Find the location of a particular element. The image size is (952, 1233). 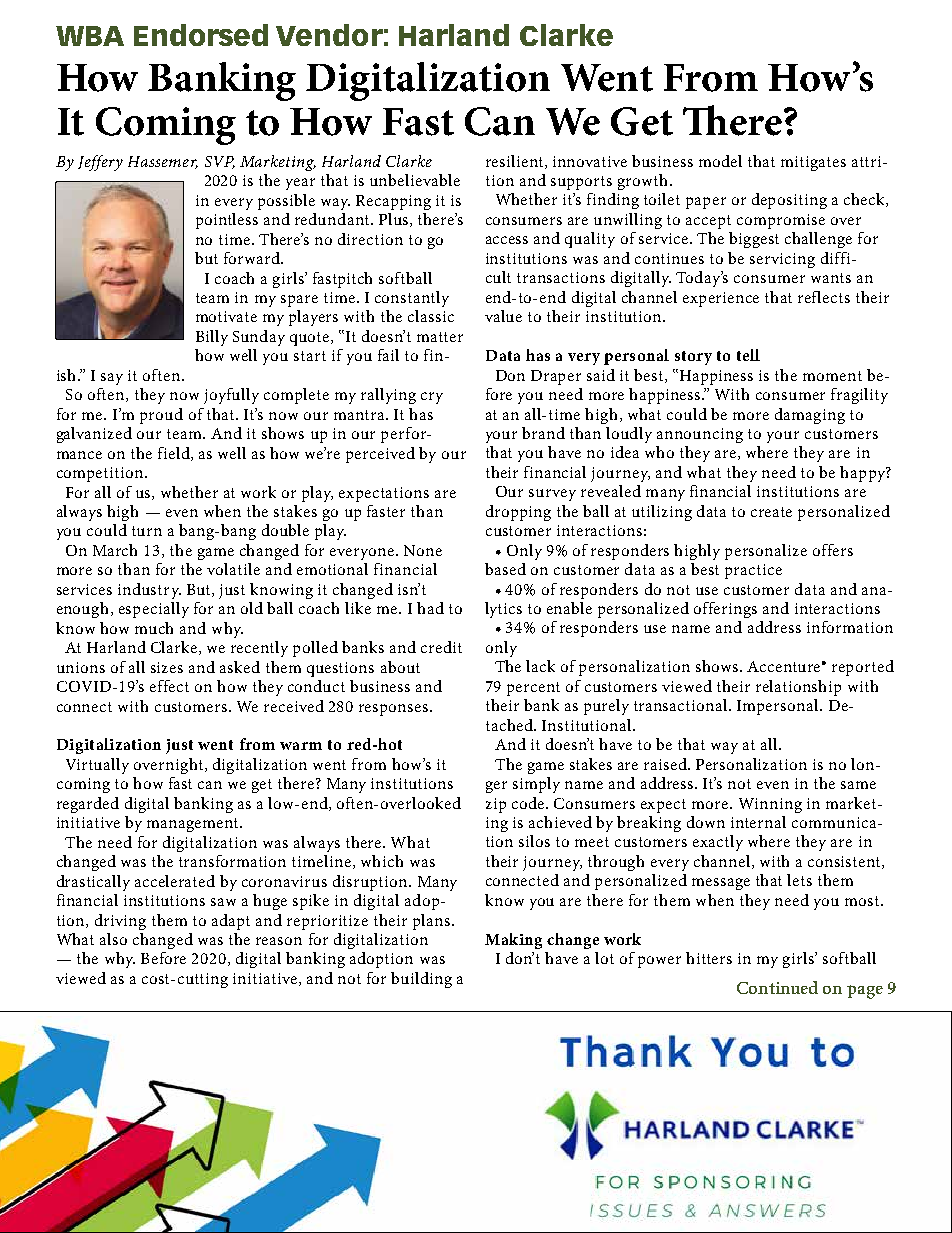

reported is located at coordinates (863, 668).
